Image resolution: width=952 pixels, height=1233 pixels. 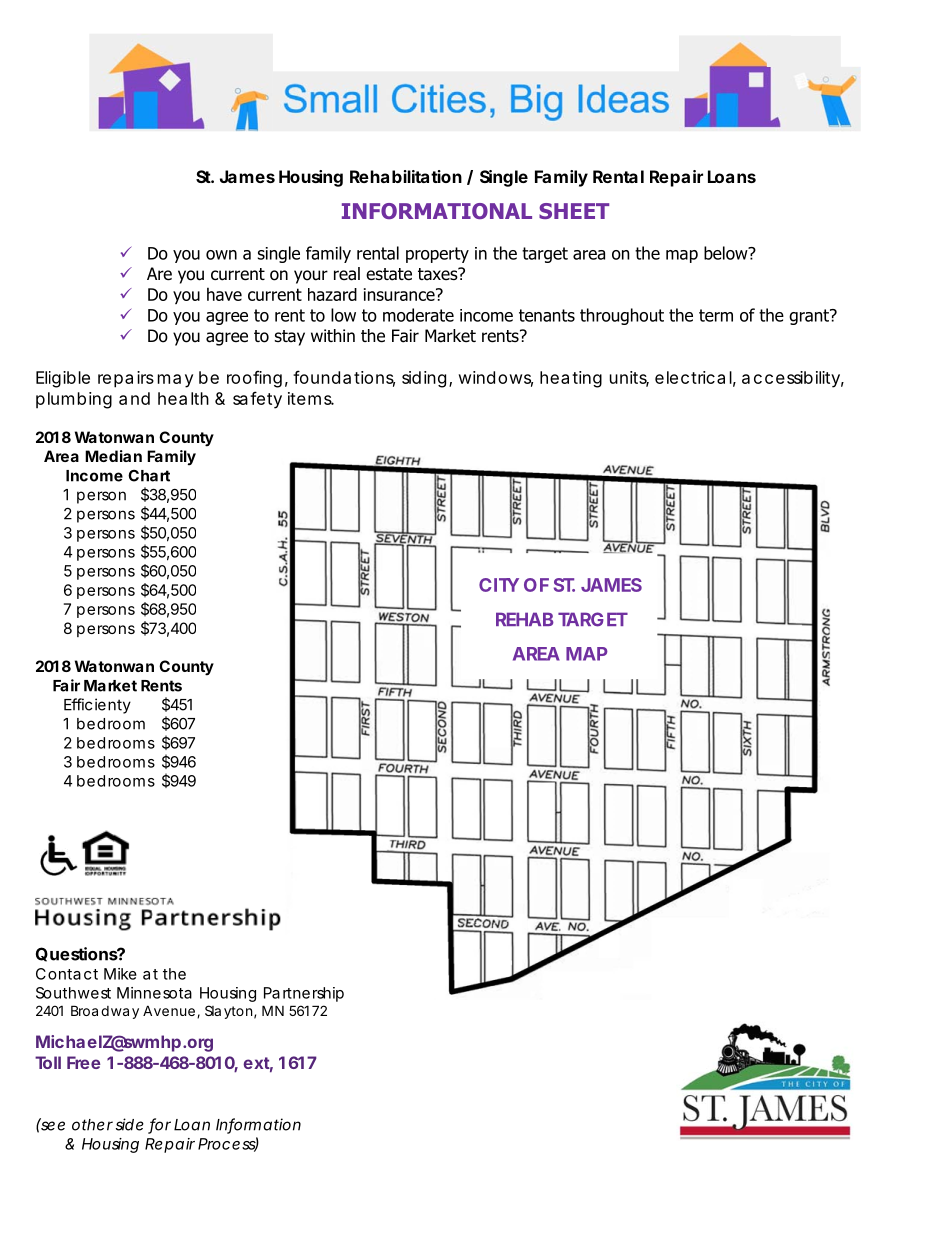 I want to click on side, so click(x=130, y=1124).
